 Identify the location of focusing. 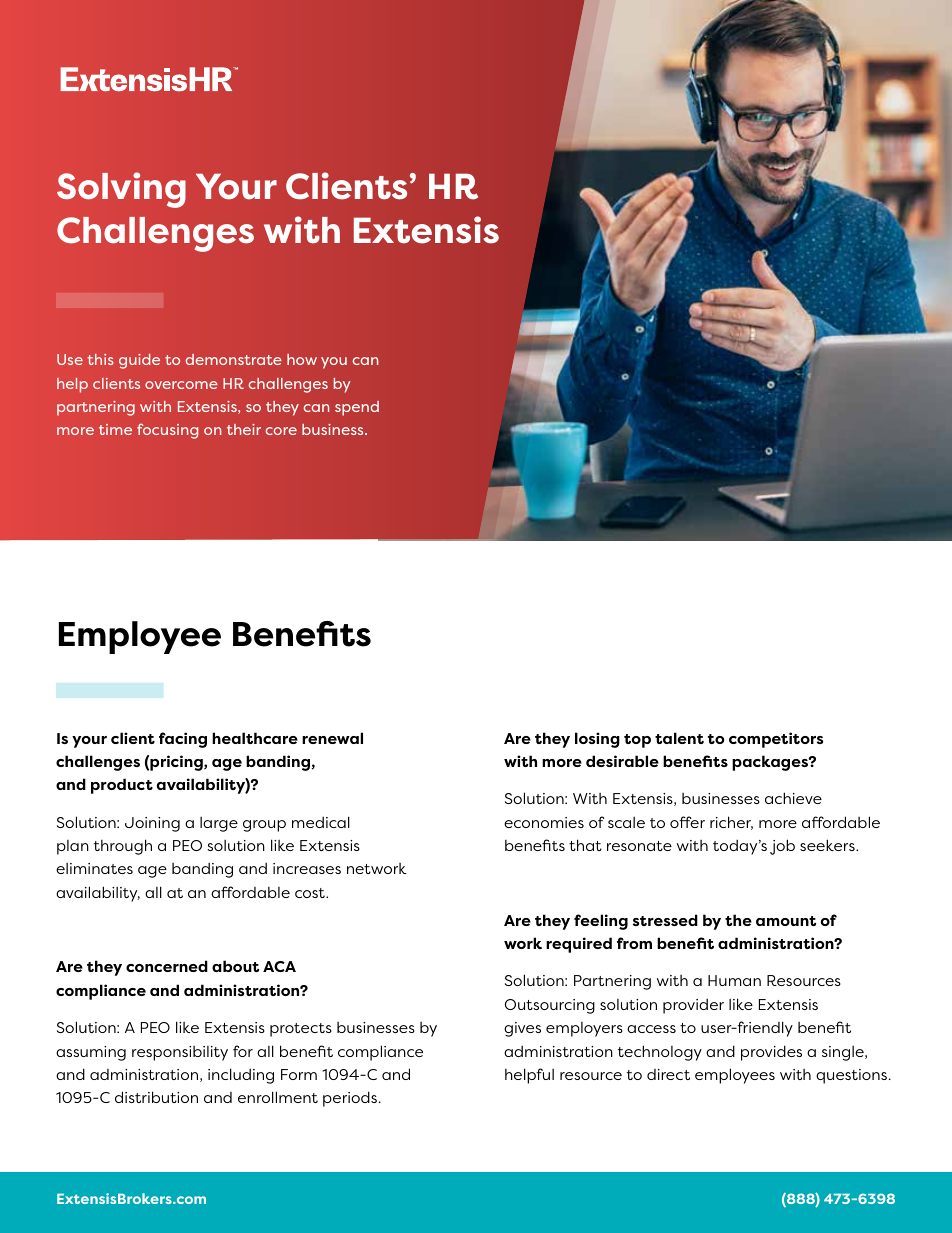
(167, 431).
